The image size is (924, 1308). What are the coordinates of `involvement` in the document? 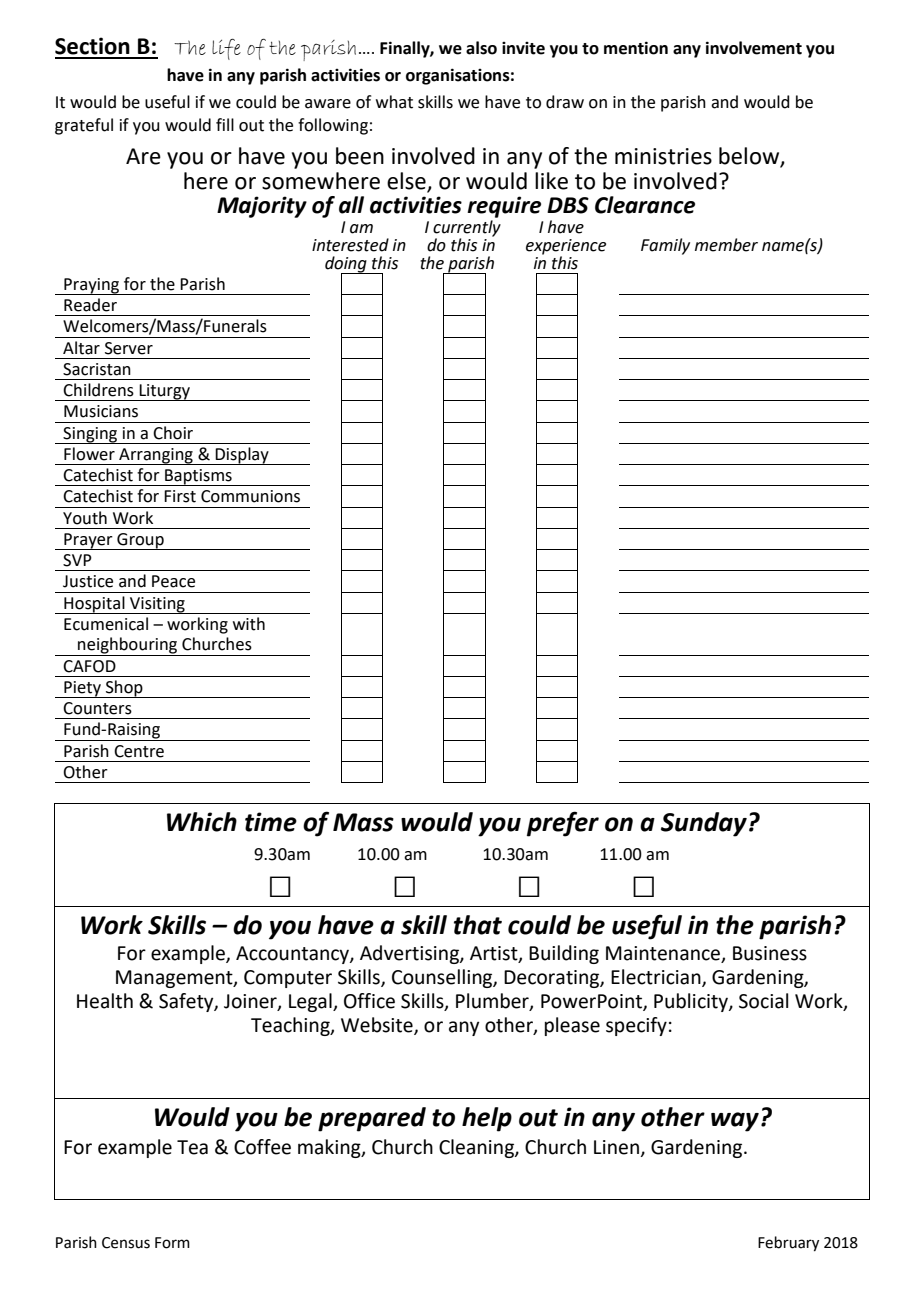 It's located at (754, 48).
